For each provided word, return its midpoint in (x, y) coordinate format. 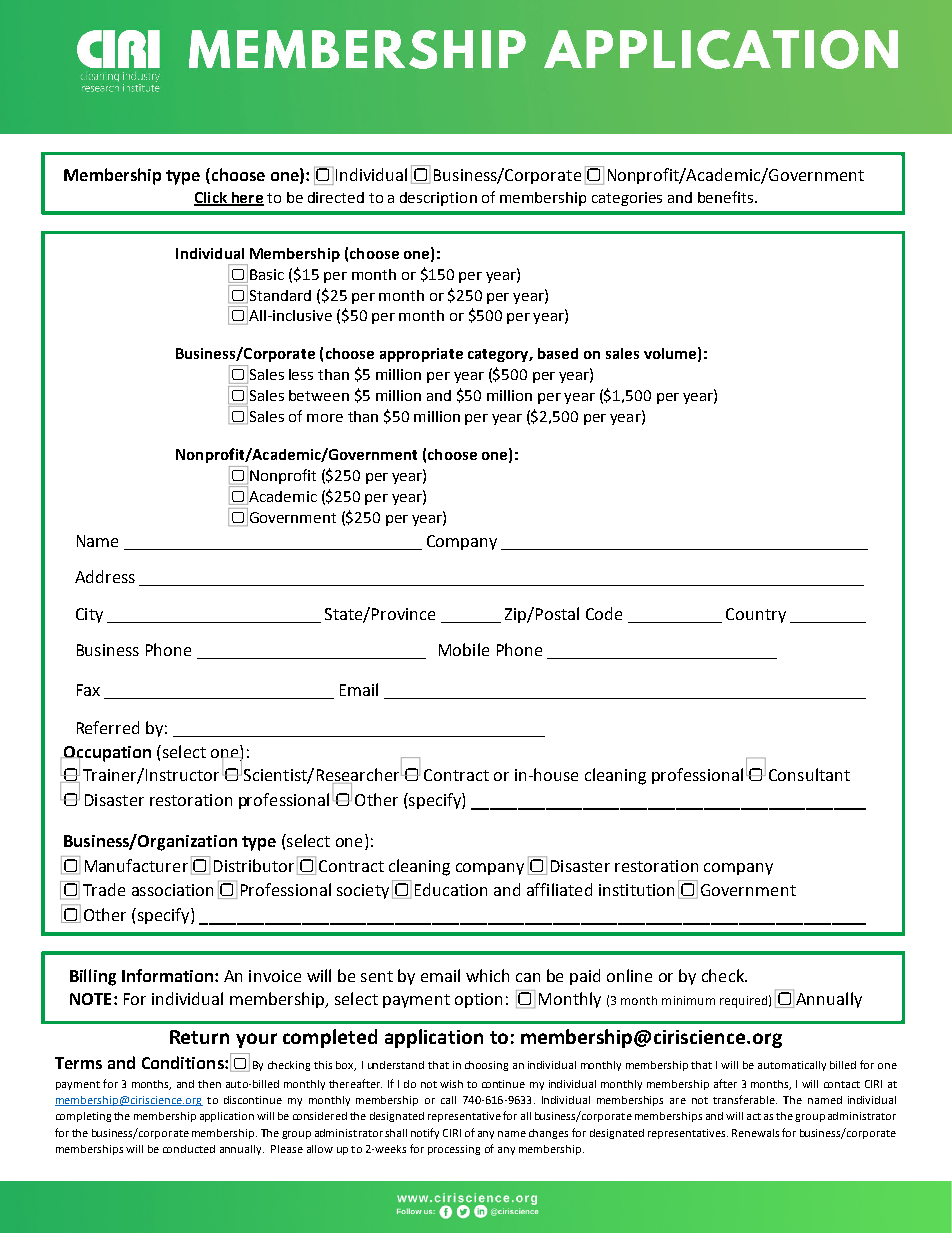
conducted (189, 1149)
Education (451, 889)
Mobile (464, 649)
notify (425, 1133)
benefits (725, 197)
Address (105, 576)
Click (211, 198)
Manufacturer (136, 865)
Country (756, 615)
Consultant (809, 774)
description (438, 199)
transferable (745, 1099)
